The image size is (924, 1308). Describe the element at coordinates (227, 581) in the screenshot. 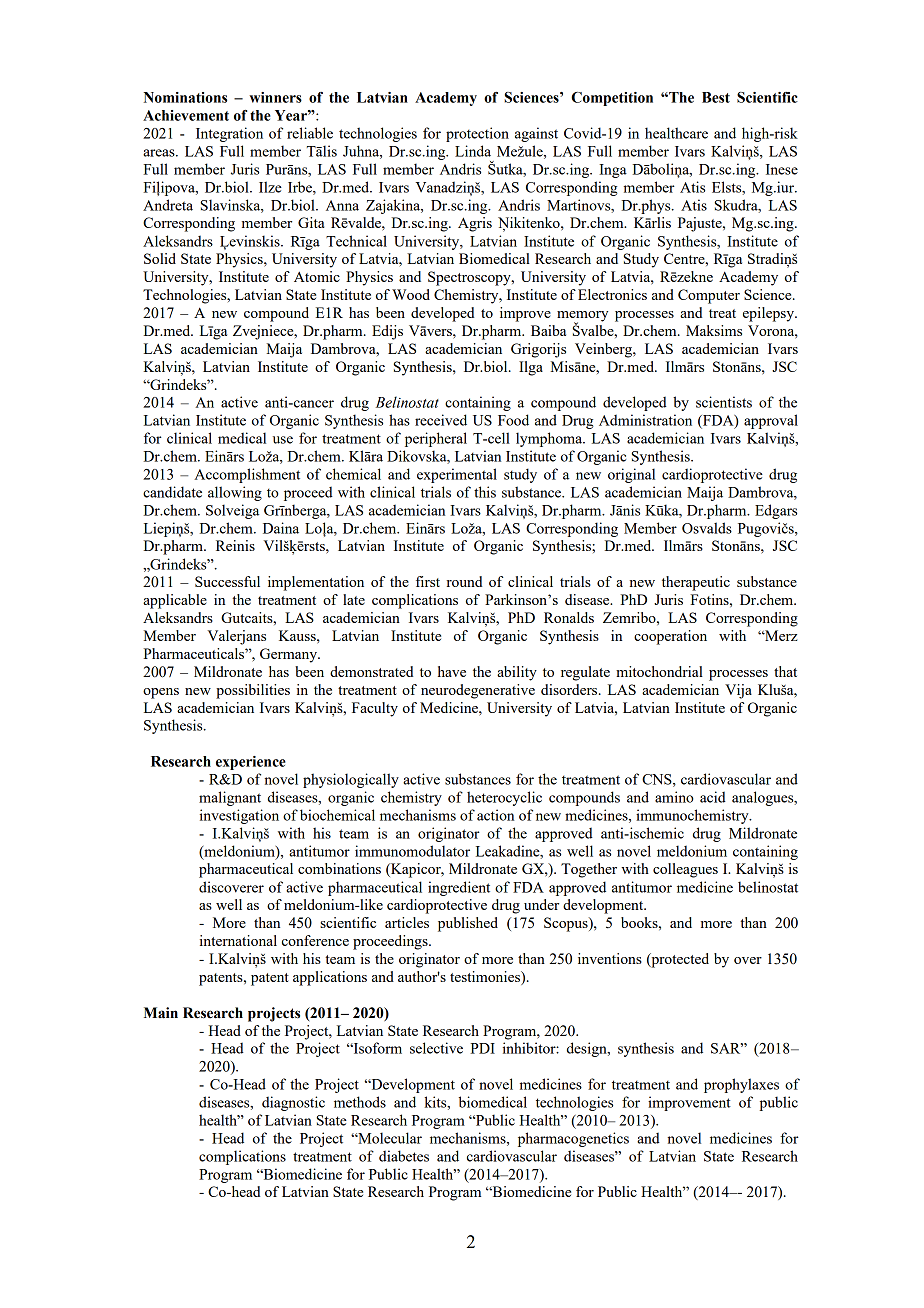

I see `Successful` at that location.
